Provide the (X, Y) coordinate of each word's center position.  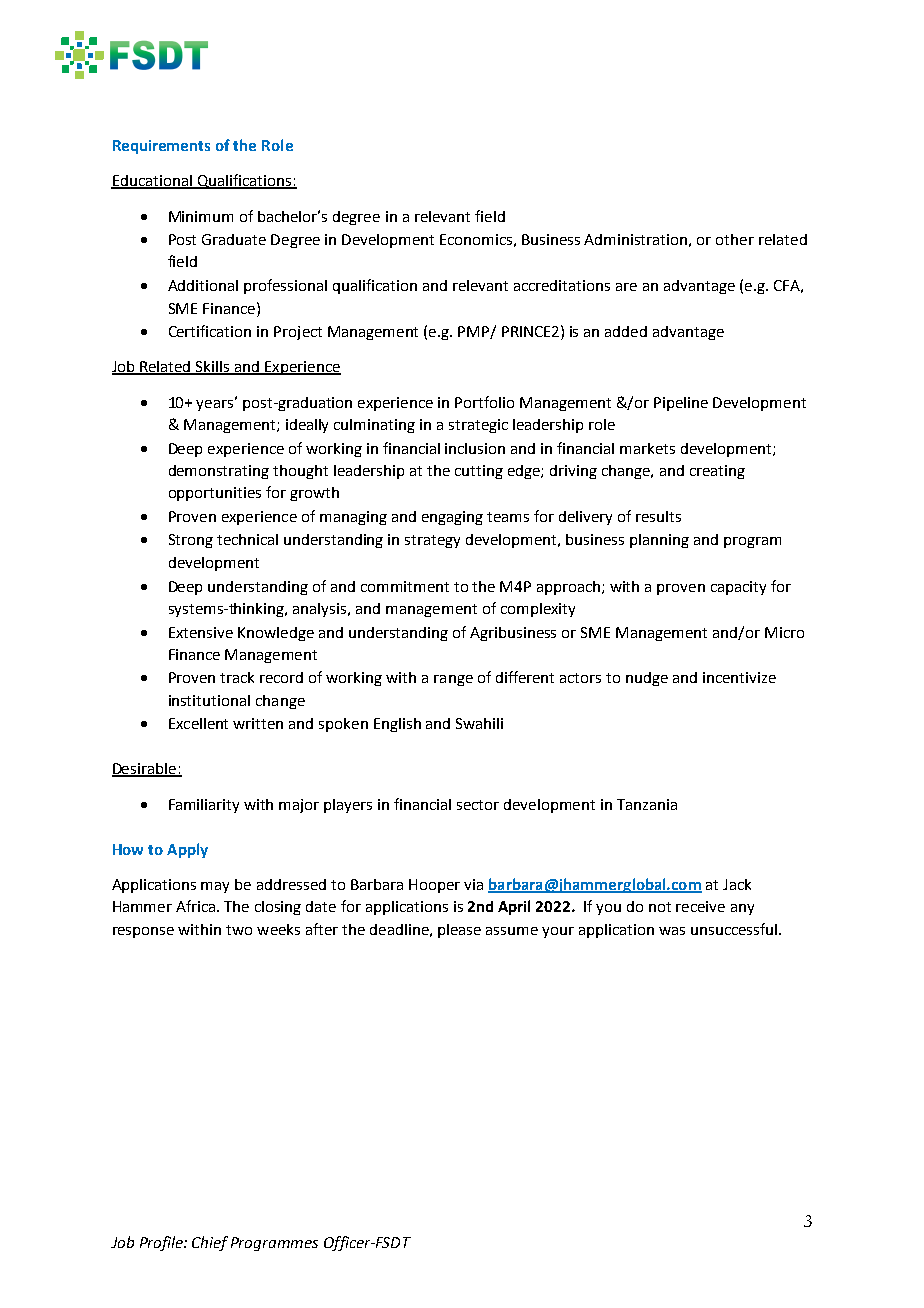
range (453, 680)
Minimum (201, 216)
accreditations (562, 285)
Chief (210, 1243)
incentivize (739, 677)
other (735, 239)
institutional (209, 700)
